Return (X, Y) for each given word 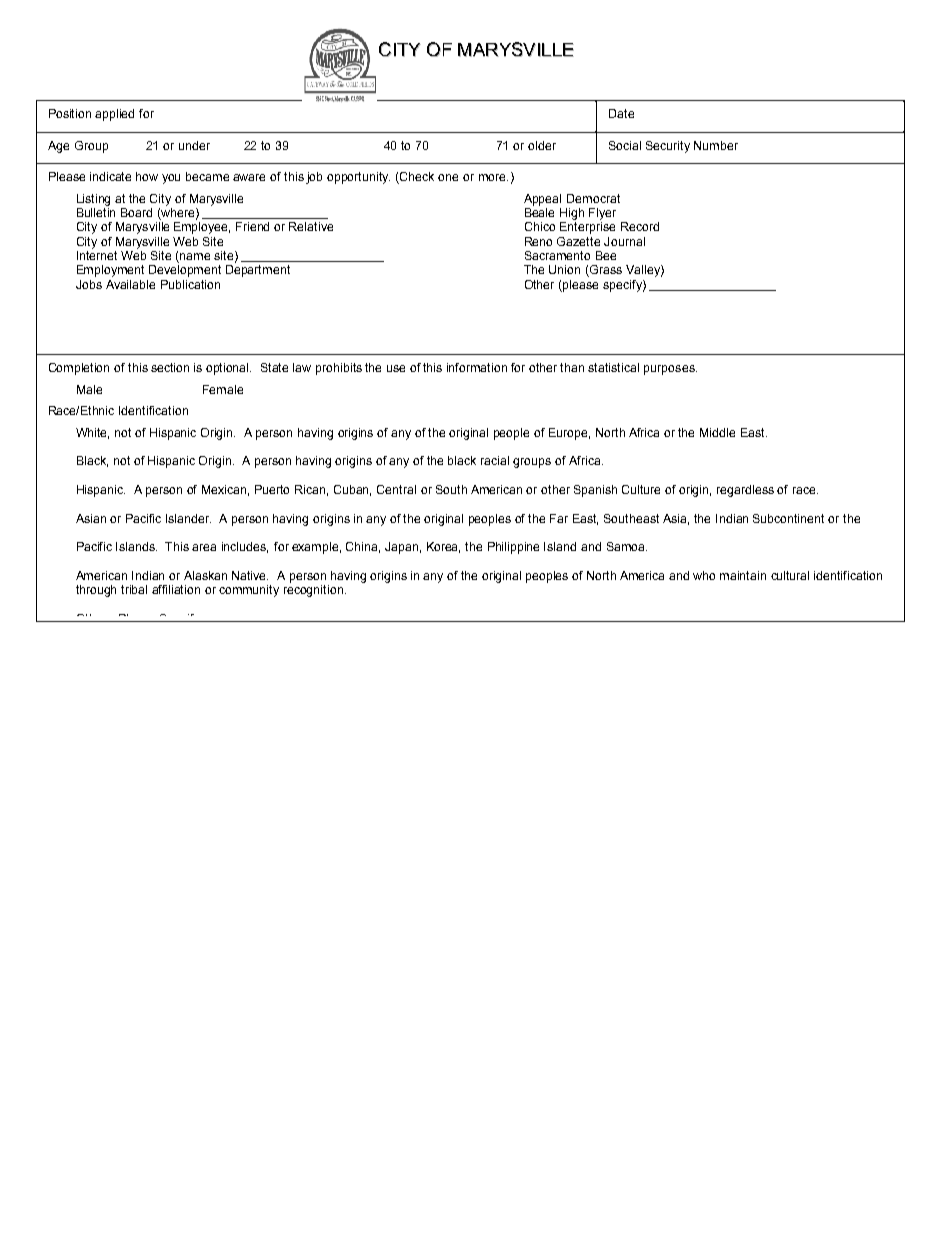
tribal (134, 589)
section (170, 367)
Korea (443, 547)
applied (114, 115)
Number (716, 145)
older (542, 145)
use (396, 368)
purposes (670, 370)
